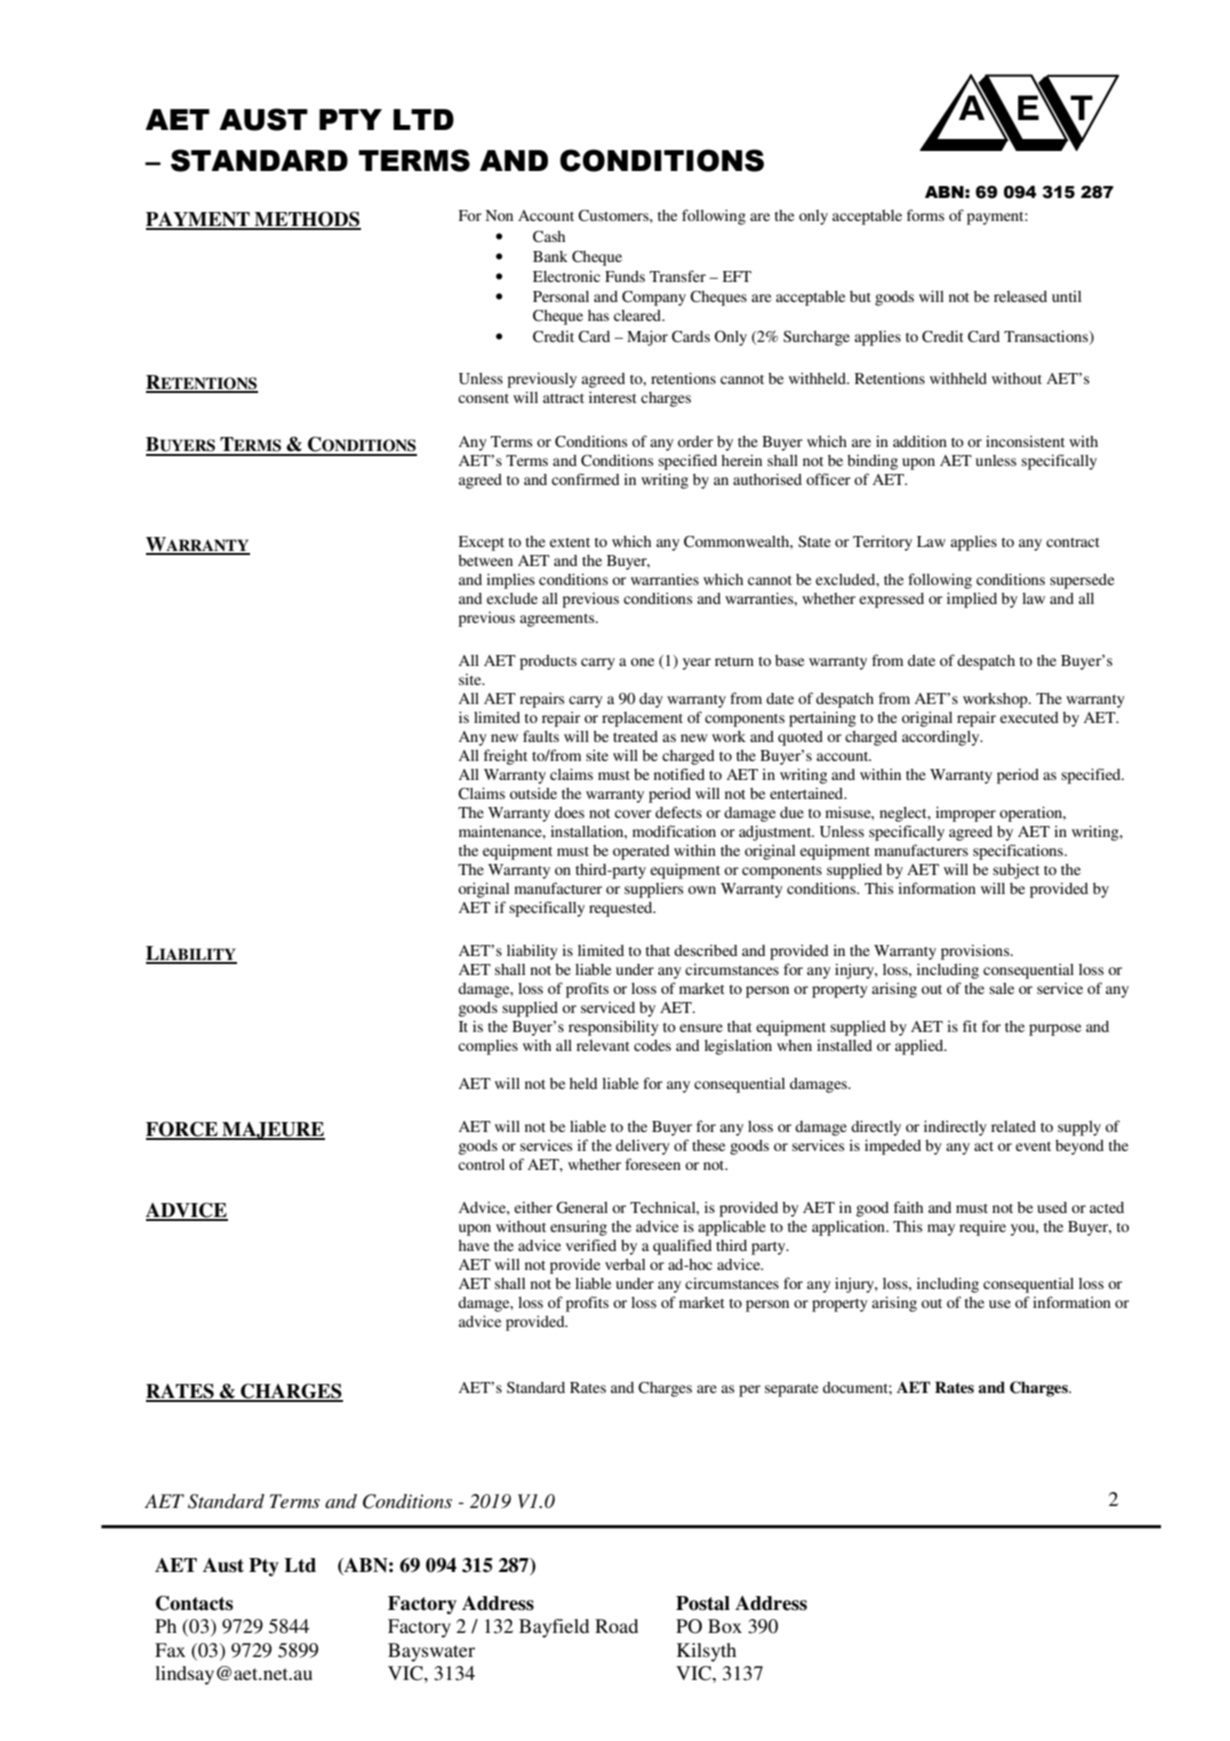 The image size is (1230, 1741). Describe the element at coordinates (1020, 296) in the screenshot. I see `released` at that location.
